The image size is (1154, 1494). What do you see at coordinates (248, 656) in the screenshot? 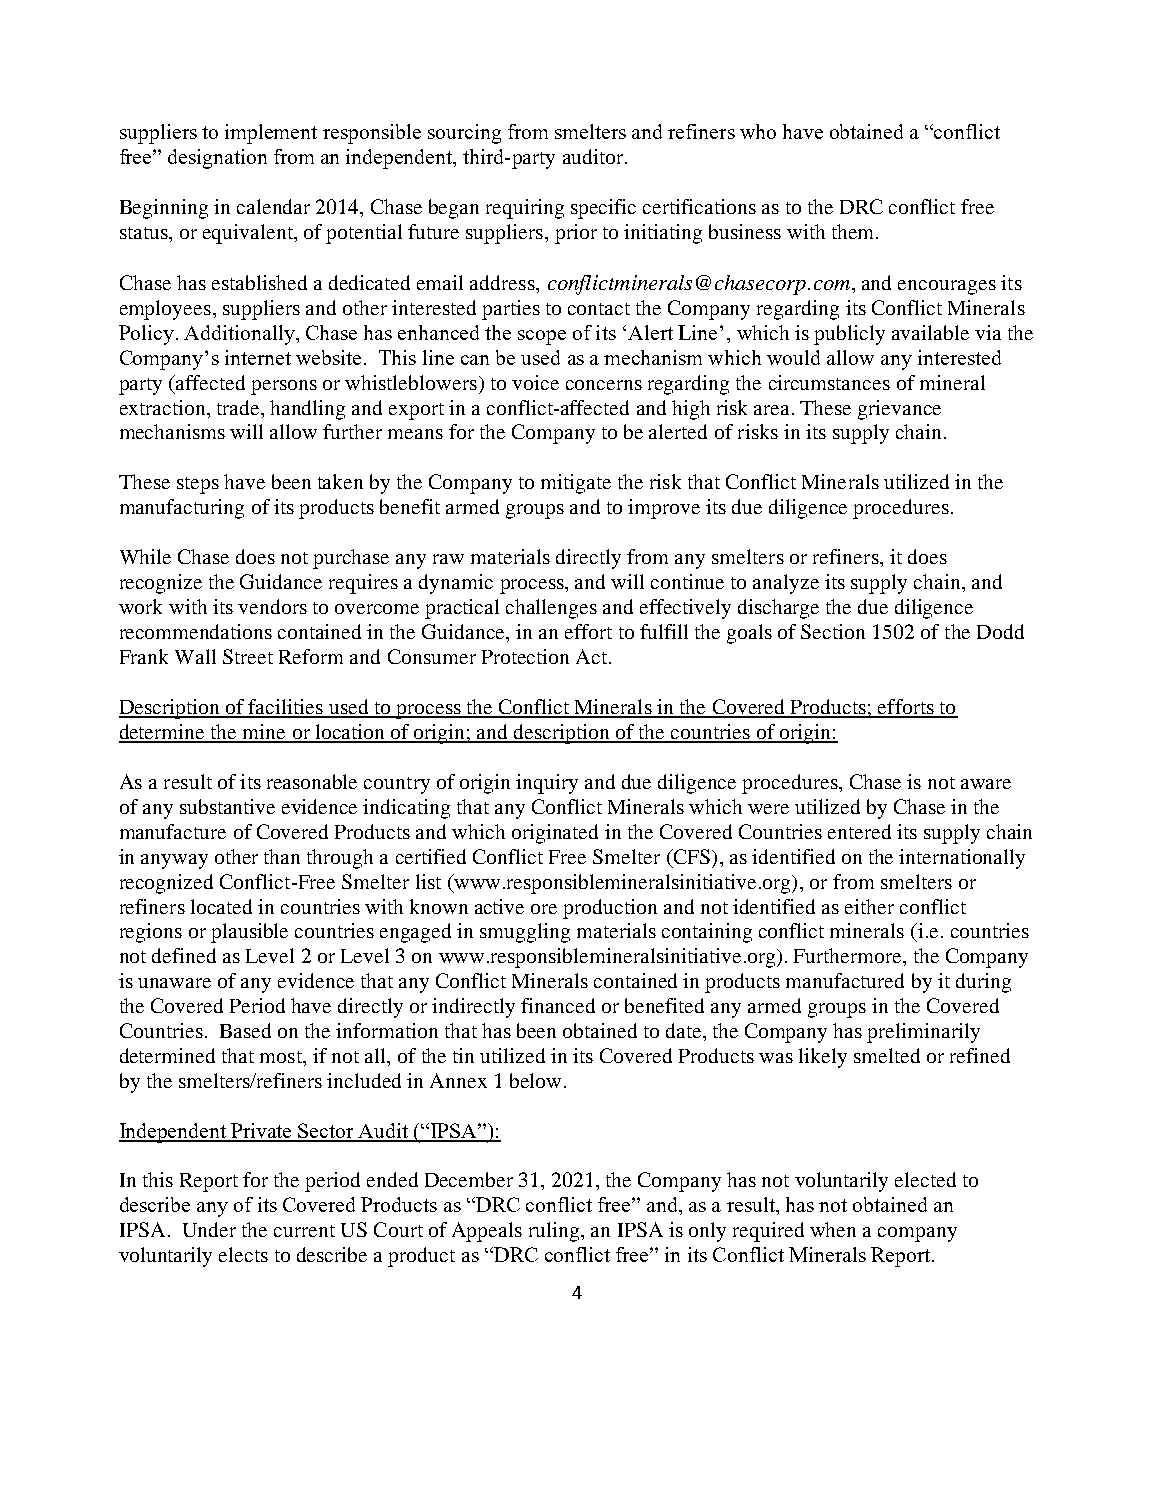
I see `Street` at bounding box center [248, 656].
